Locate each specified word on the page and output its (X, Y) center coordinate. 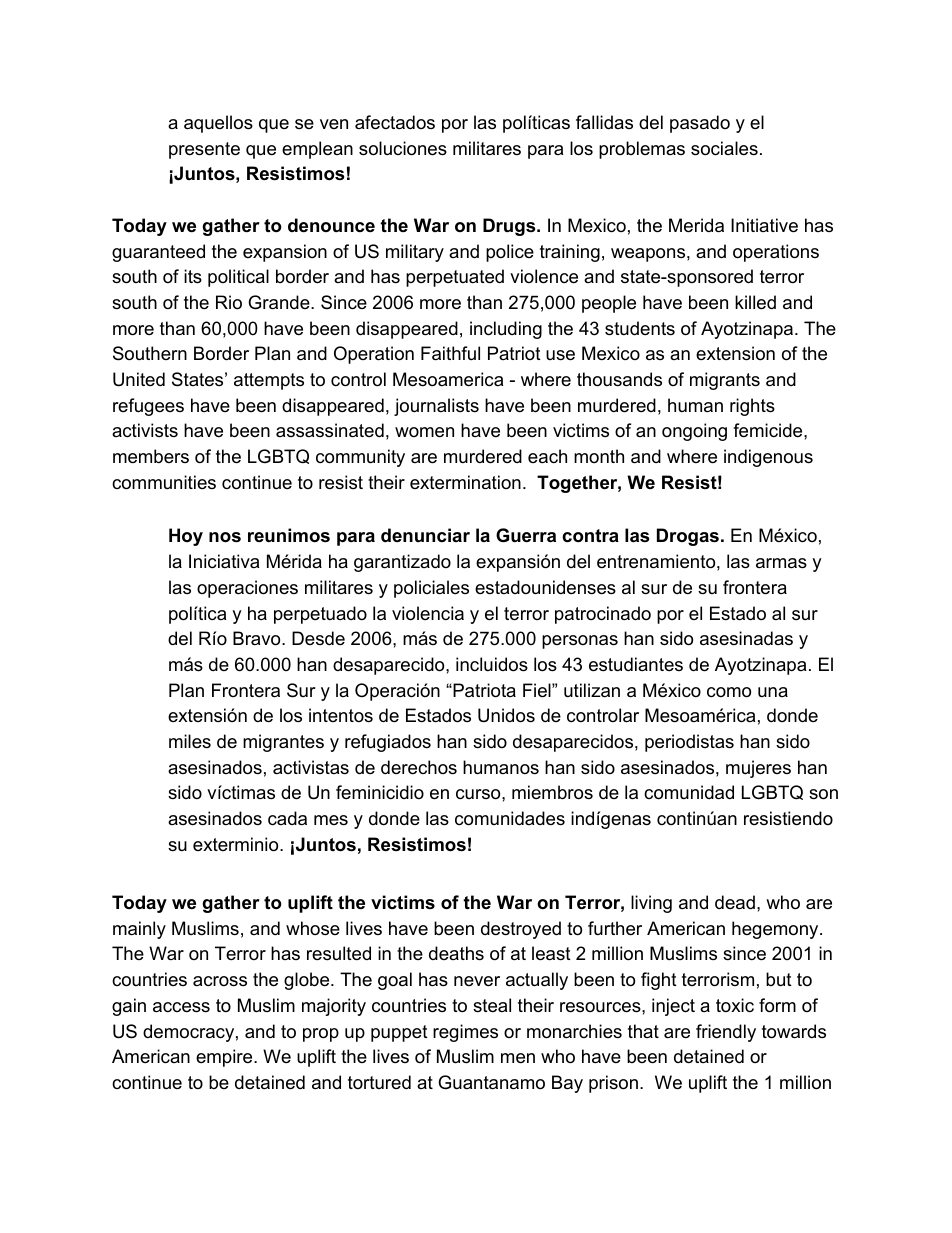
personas (580, 642)
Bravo (258, 638)
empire (225, 1058)
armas (781, 563)
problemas (642, 150)
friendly (726, 1033)
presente (204, 150)
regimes (465, 1033)
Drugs (509, 227)
